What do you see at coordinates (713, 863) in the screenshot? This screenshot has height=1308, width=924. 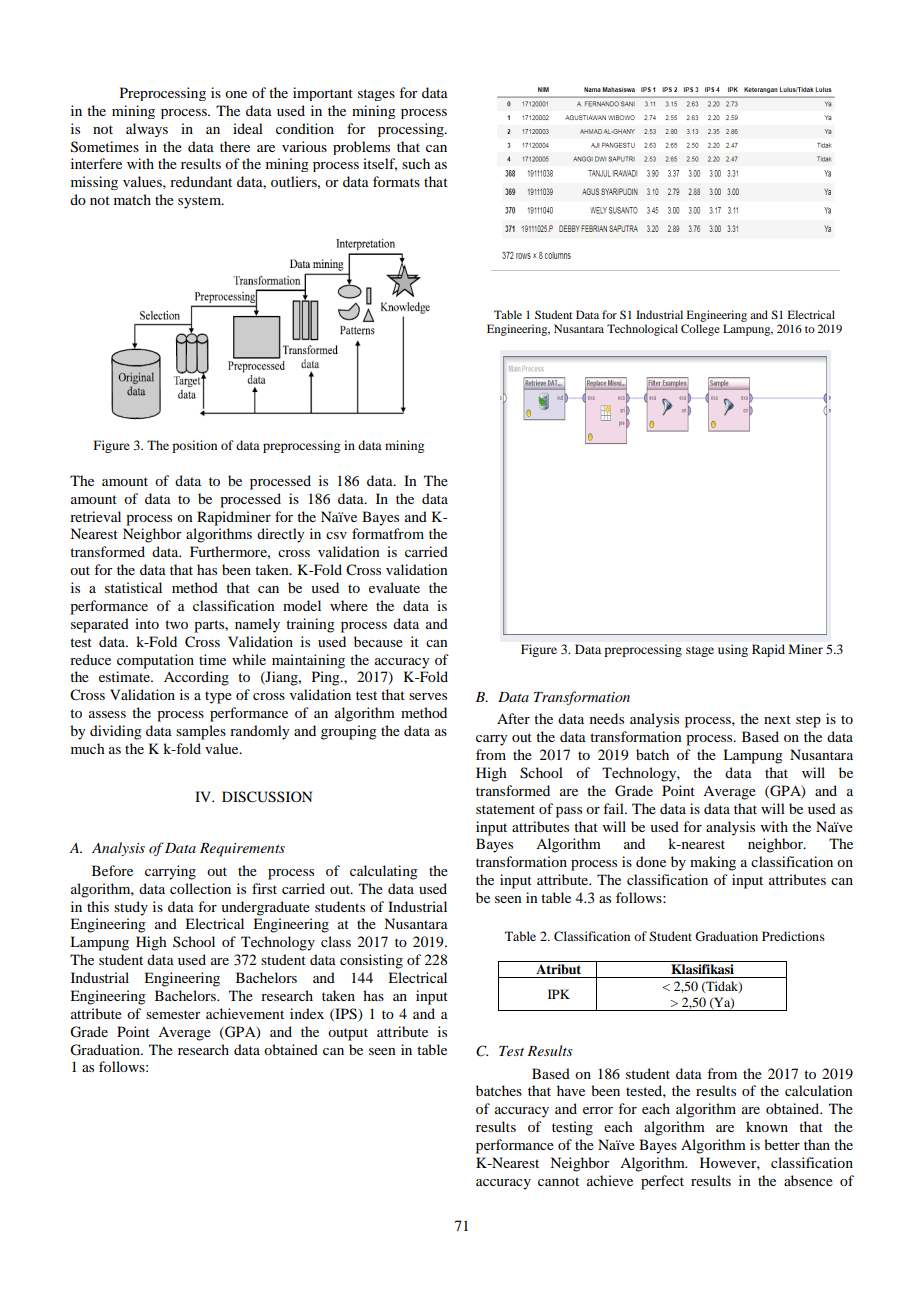 I see `making` at bounding box center [713, 863].
